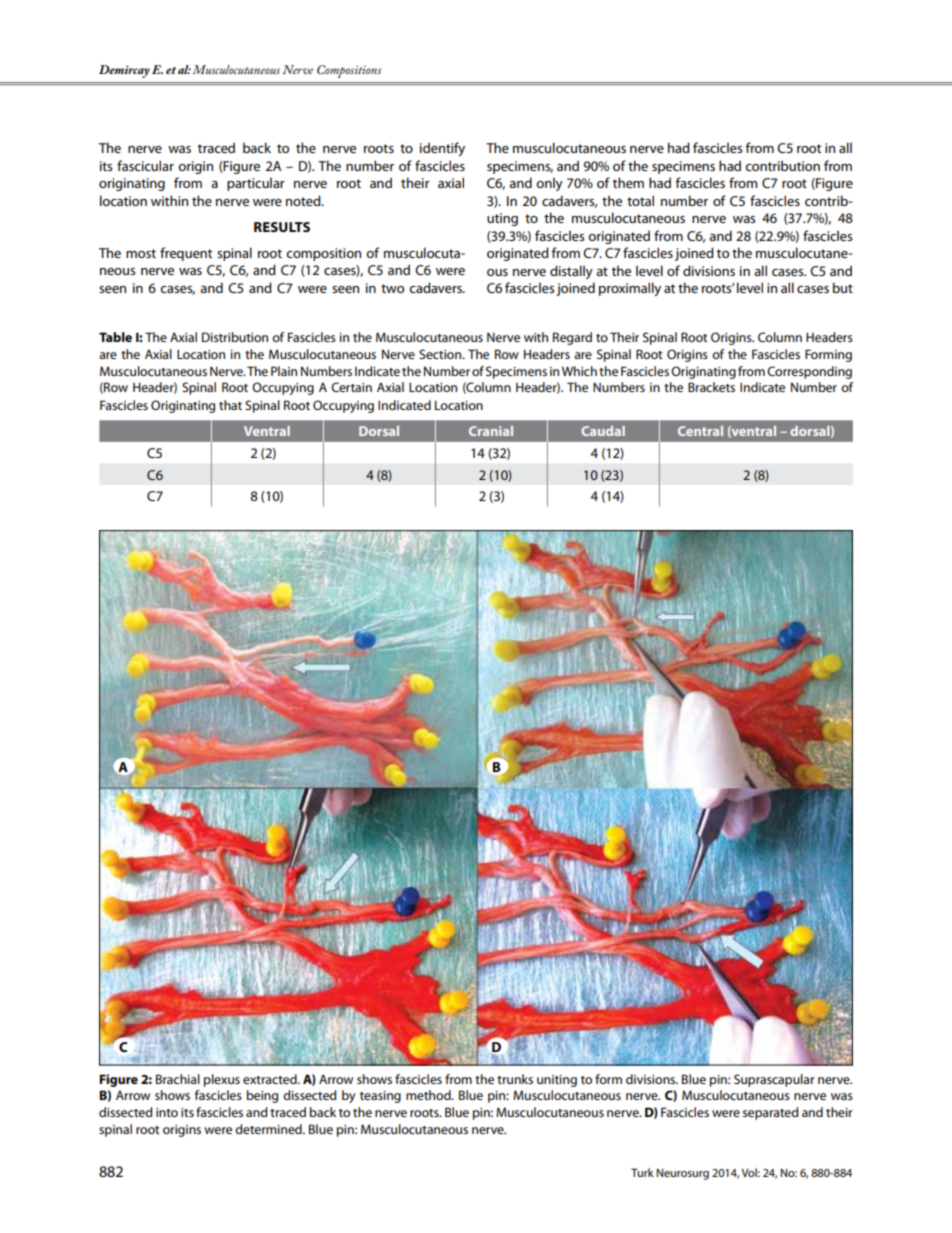 Image resolution: width=952 pixels, height=1233 pixels. I want to click on Brachial, so click(178, 1079).
